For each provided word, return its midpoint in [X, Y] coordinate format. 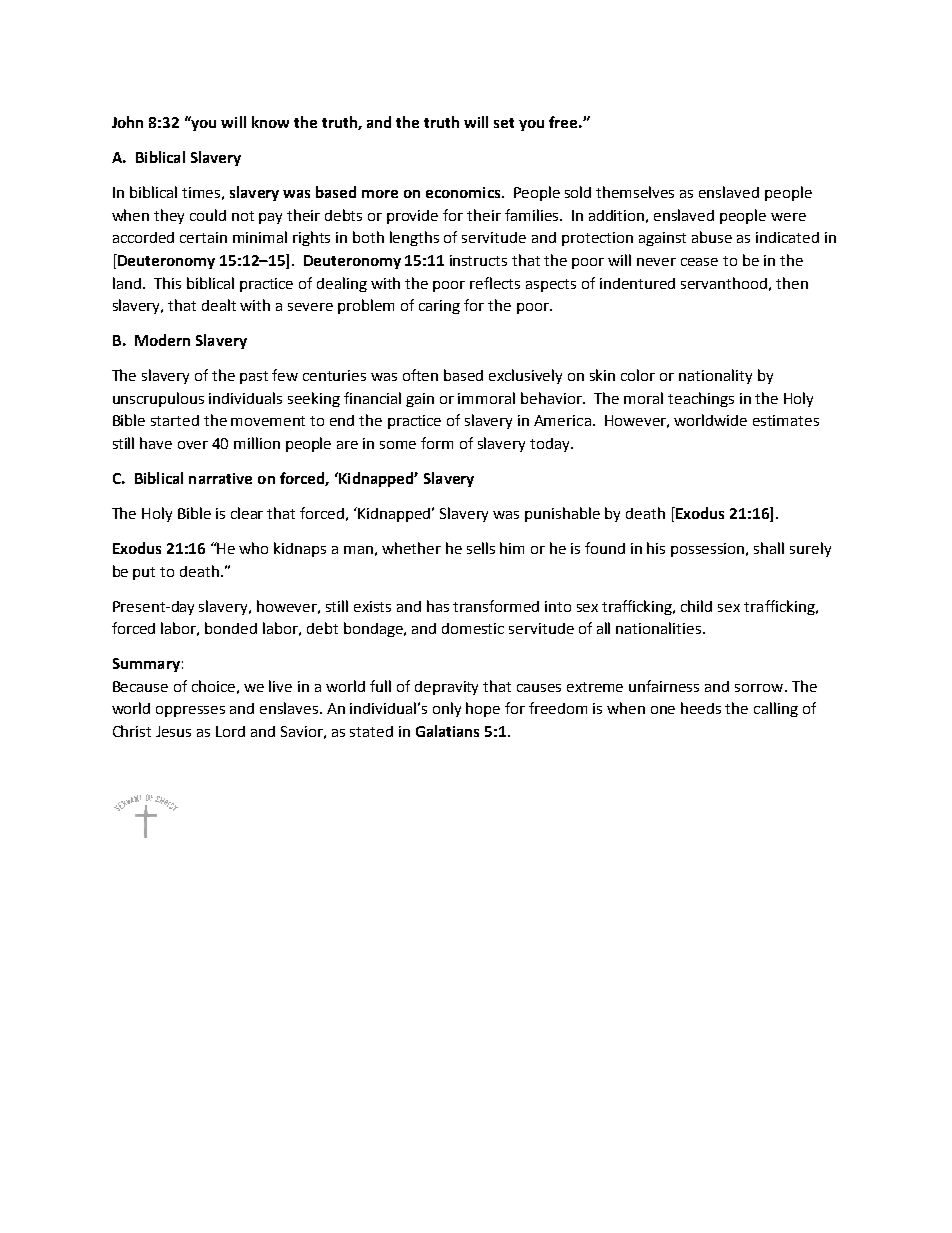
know [270, 122]
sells [481, 548]
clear [247, 513]
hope [483, 709]
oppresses [190, 711]
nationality [715, 376]
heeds [701, 708]
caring [439, 307]
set [504, 123]
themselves [635, 192]
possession [709, 550]
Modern [162, 340]
